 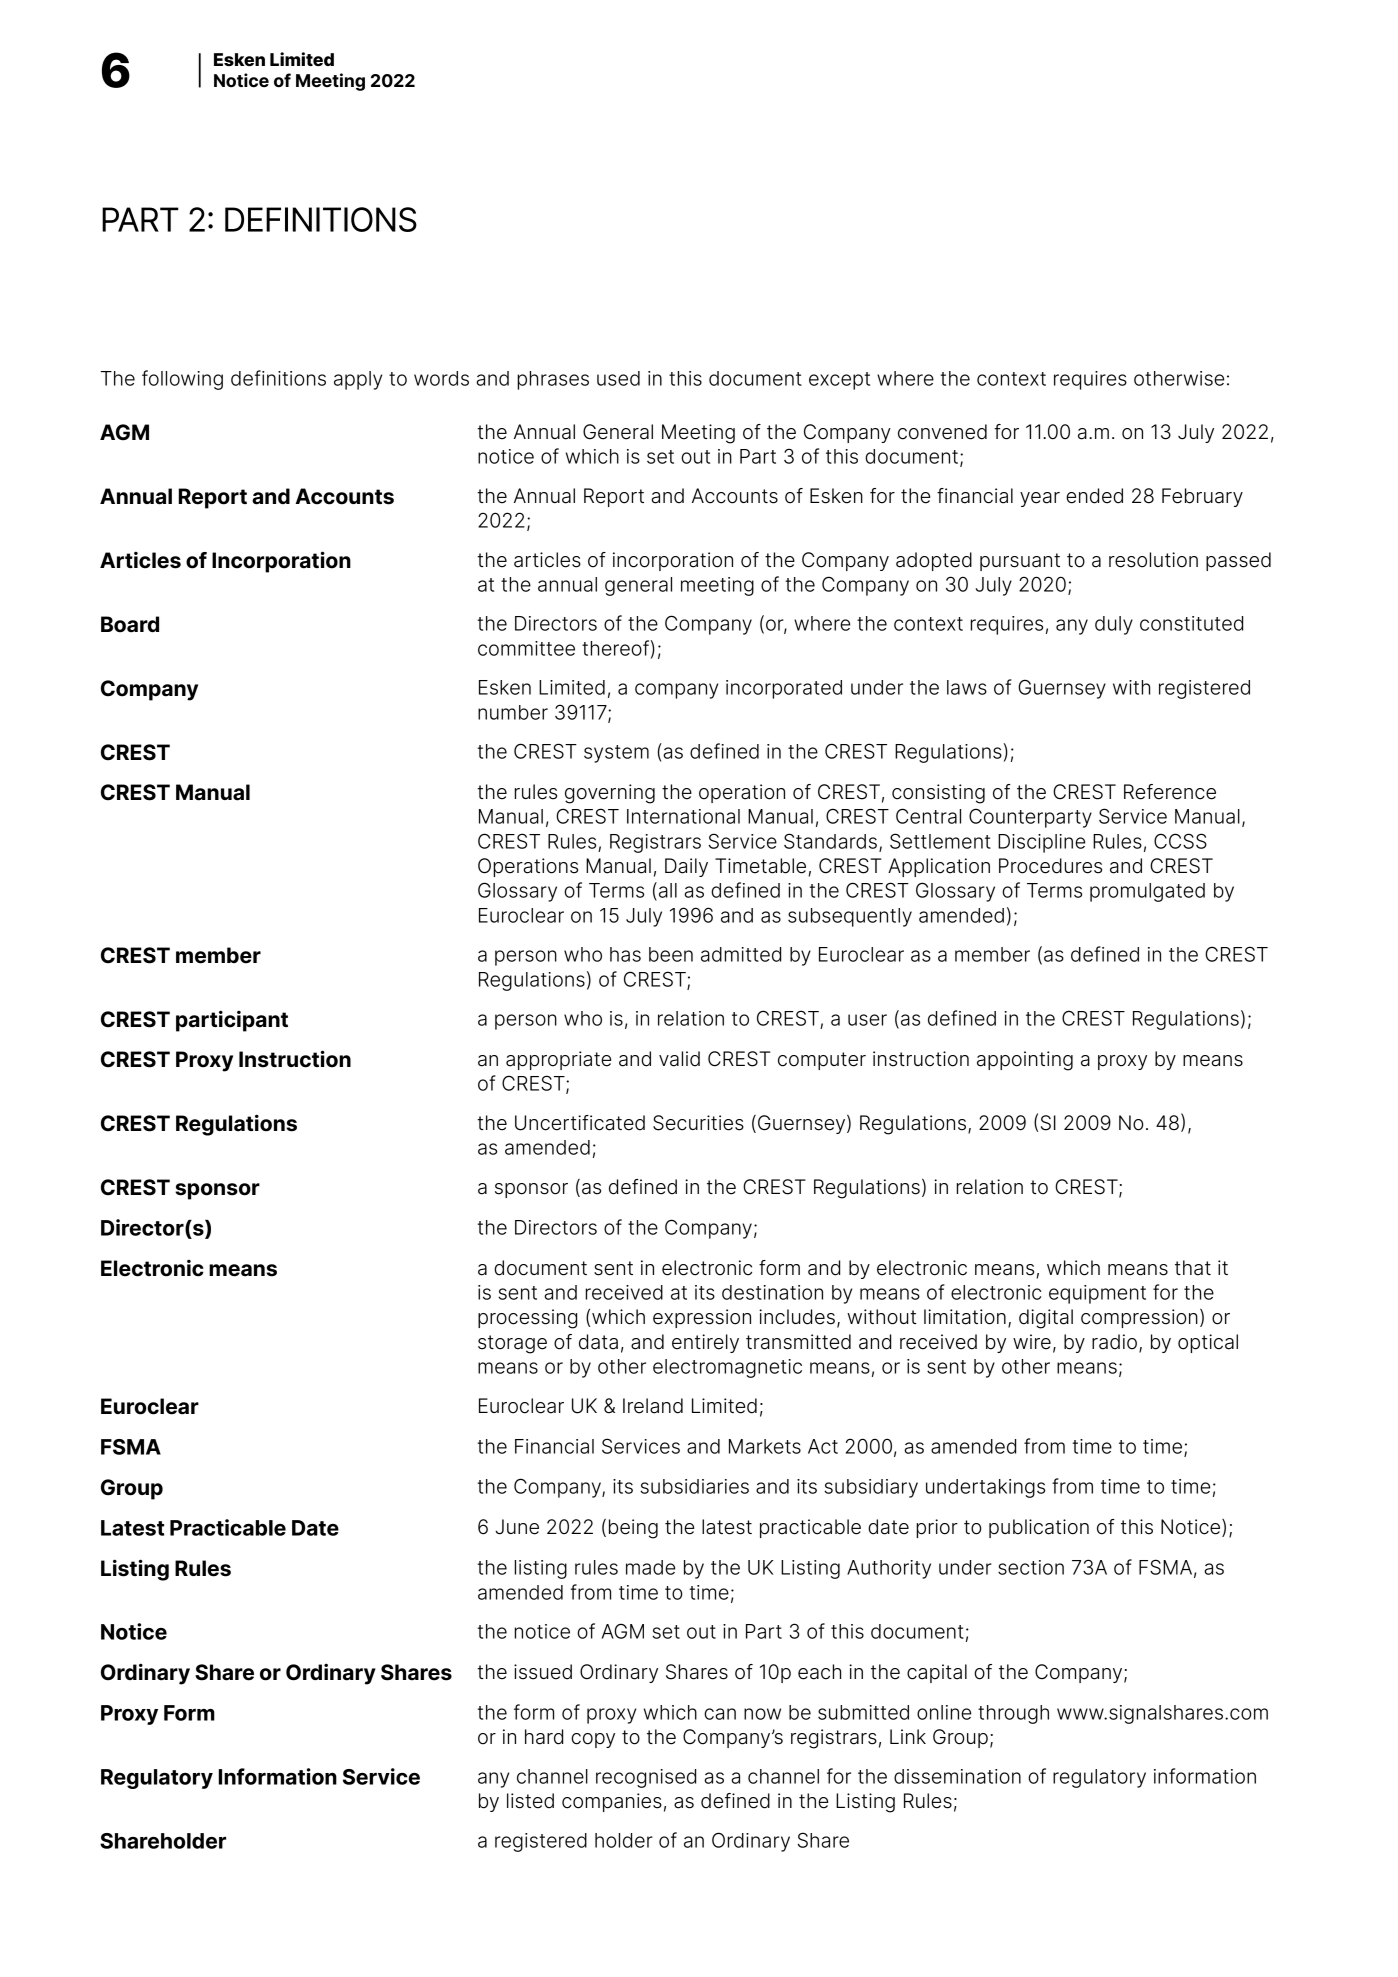 What do you see at coordinates (1040, 499) in the screenshot?
I see `year` at bounding box center [1040, 499].
